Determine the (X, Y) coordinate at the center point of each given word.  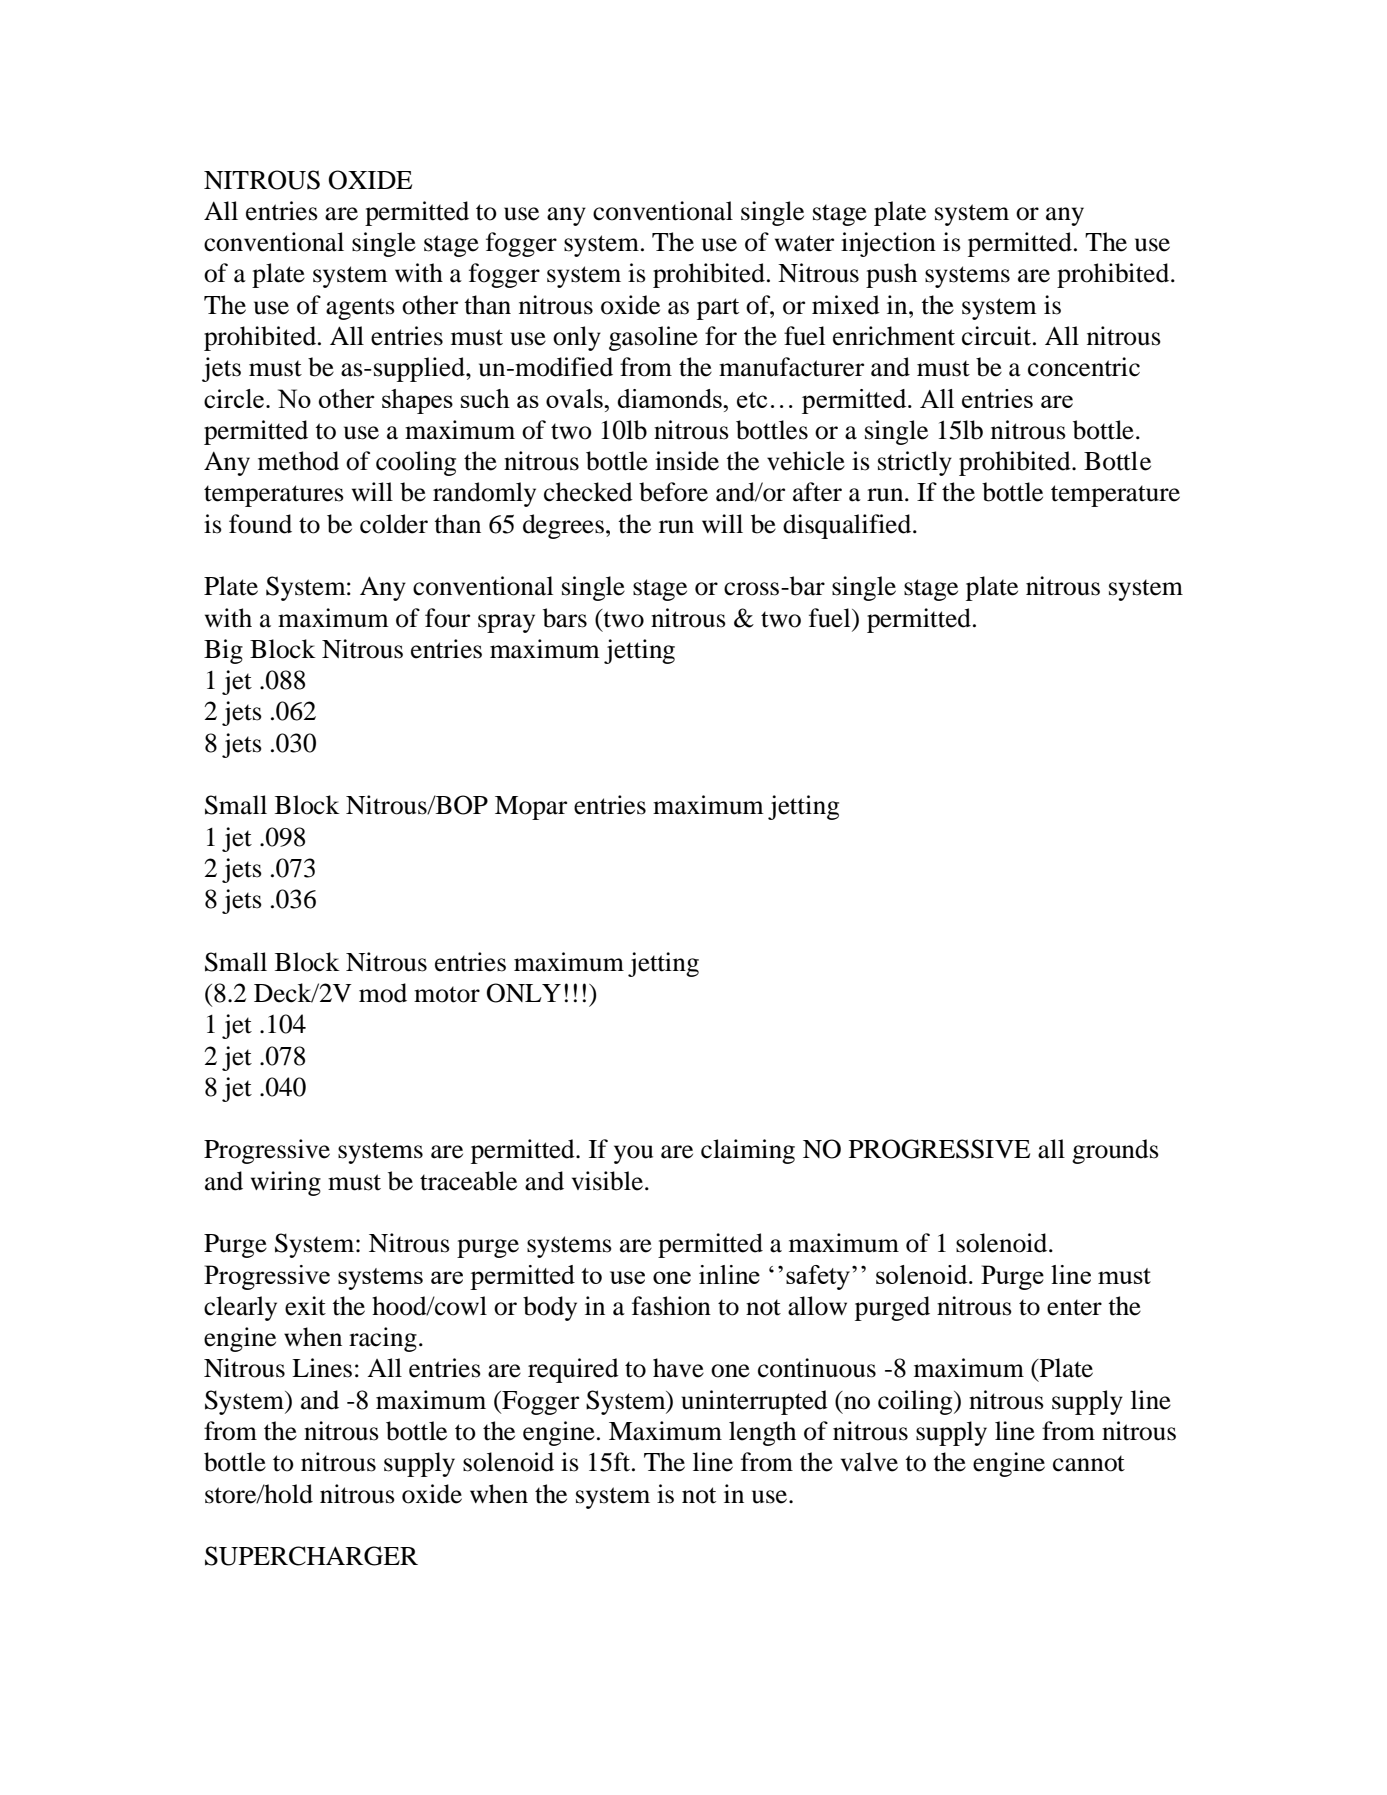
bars (565, 618)
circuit (998, 336)
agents (360, 309)
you (633, 1154)
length (762, 1433)
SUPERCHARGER (311, 1556)
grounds (1115, 1151)
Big (223, 651)
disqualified (848, 526)
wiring (286, 1183)
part (718, 309)
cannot (1089, 1463)
